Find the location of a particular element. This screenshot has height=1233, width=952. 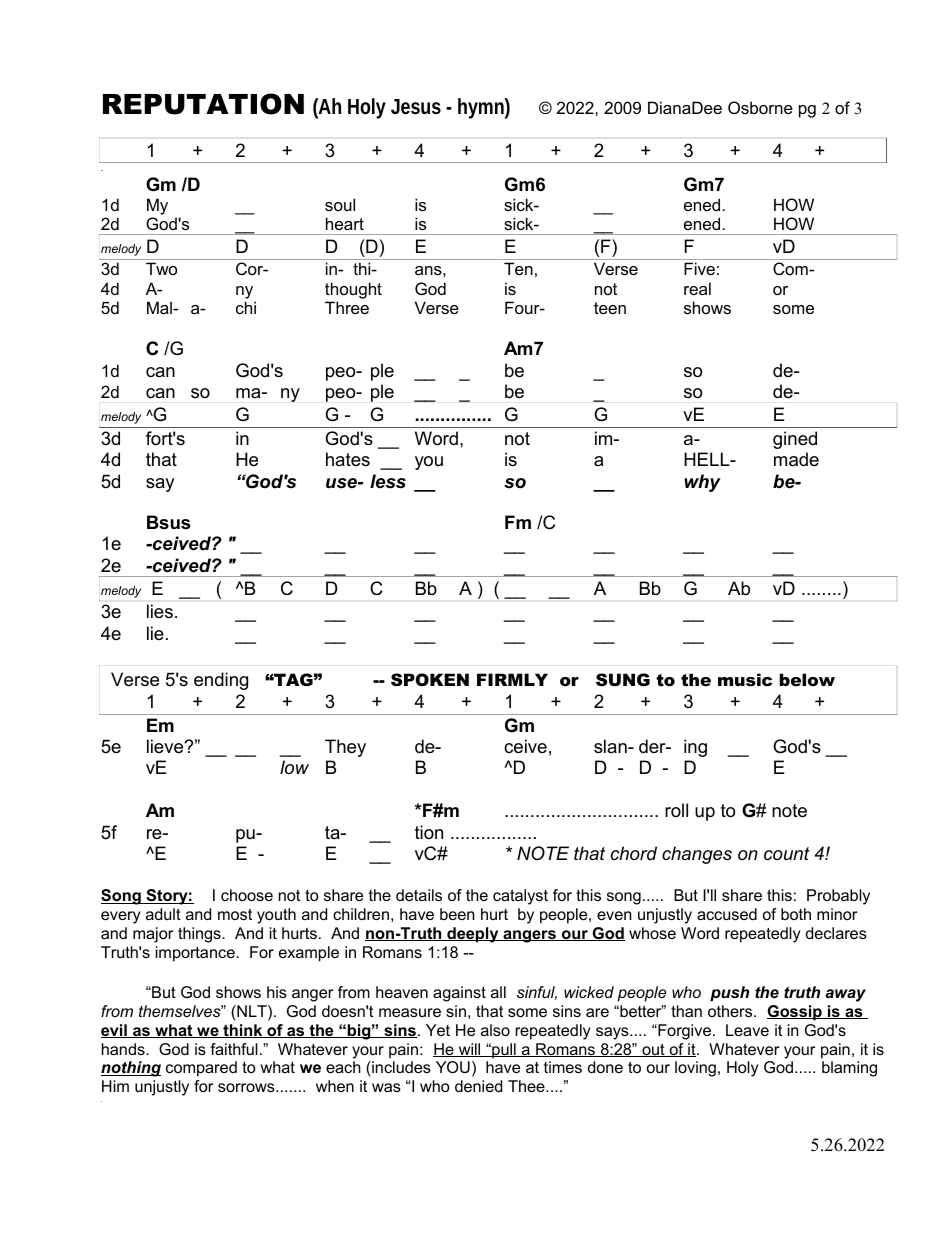

Osborne is located at coordinates (760, 107).
